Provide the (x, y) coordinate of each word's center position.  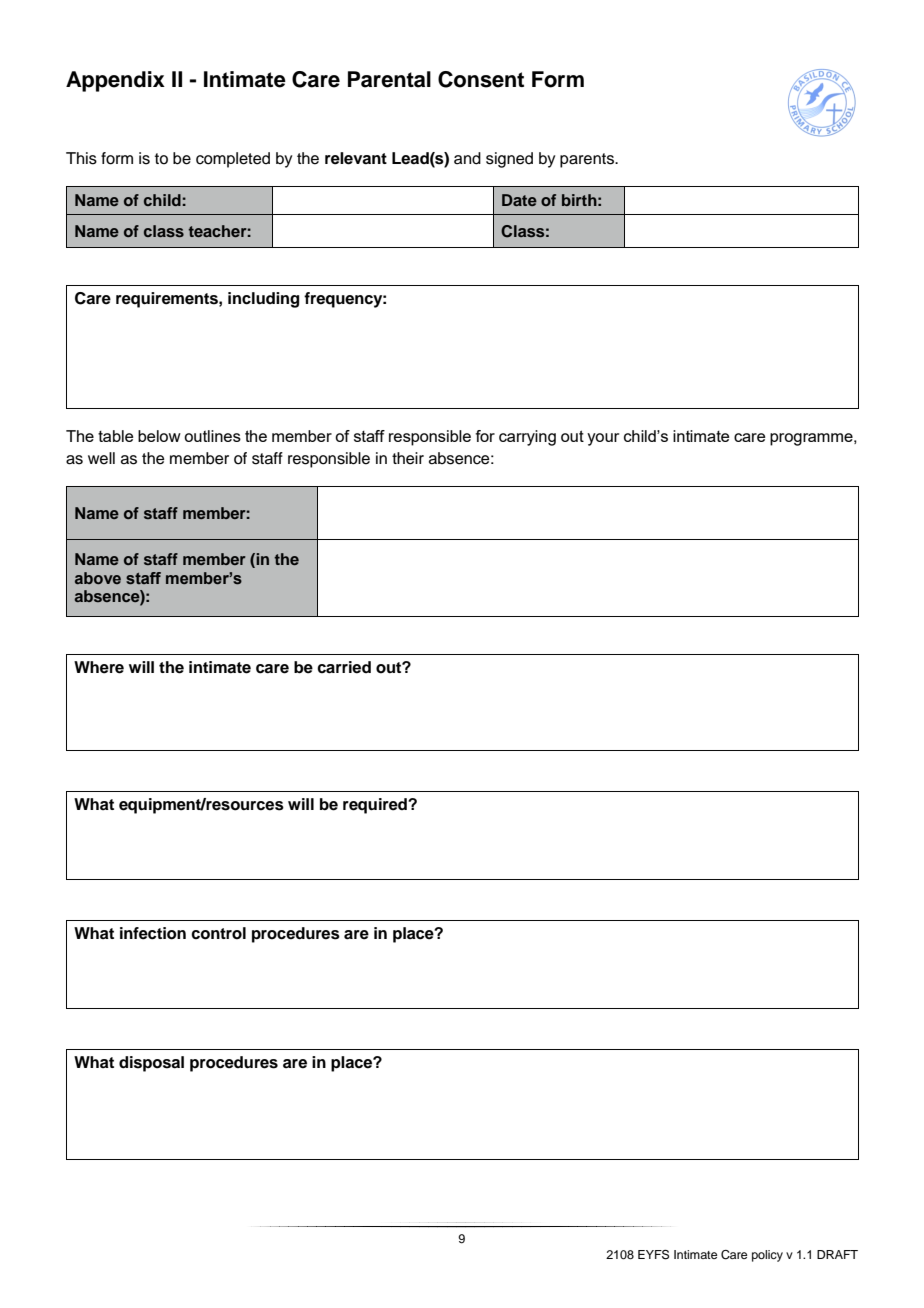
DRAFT (837, 1254)
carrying (527, 438)
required (376, 806)
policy (767, 1256)
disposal (151, 1064)
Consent (481, 79)
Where (99, 667)
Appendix (115, 81)
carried (344, 667)
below (159, 436)
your (603, 439)
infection (153, 933)
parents (588, 160)
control (218, 933)
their (408, 458)
